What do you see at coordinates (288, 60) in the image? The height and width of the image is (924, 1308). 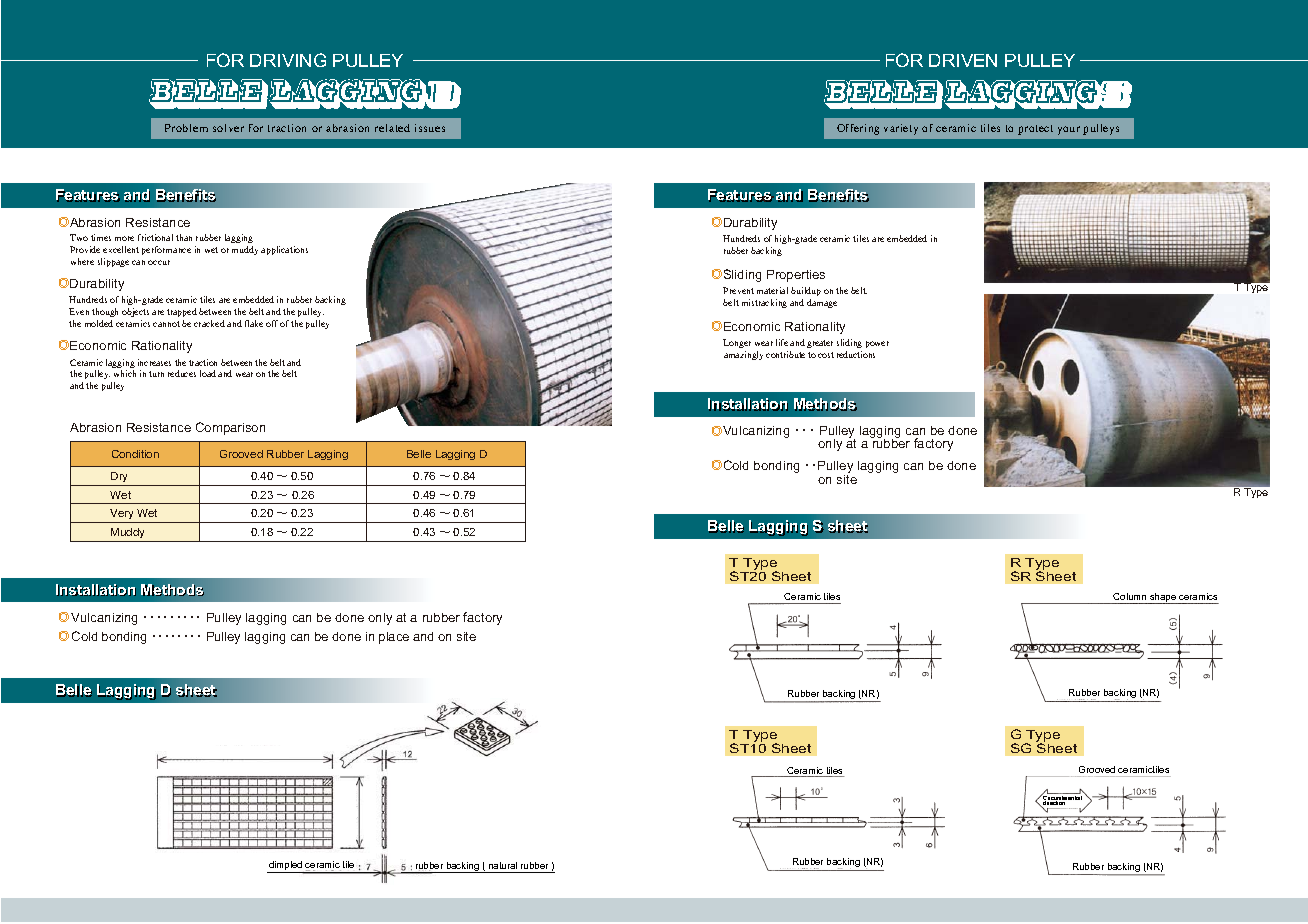 I see `DRIVING` at bounding box center [288, 60].
